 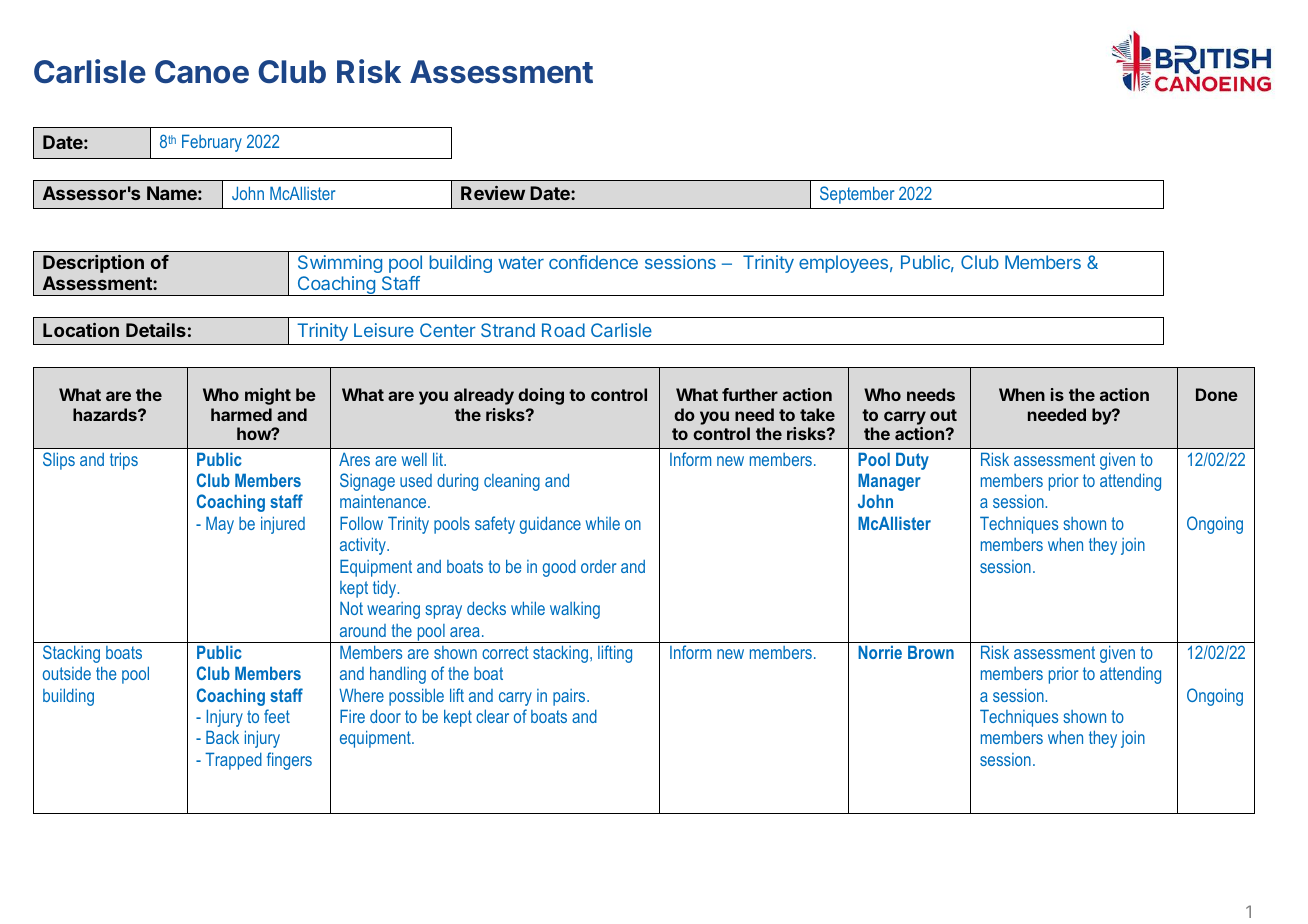 I want to click on cleaning, so click(x=512, y=482).
